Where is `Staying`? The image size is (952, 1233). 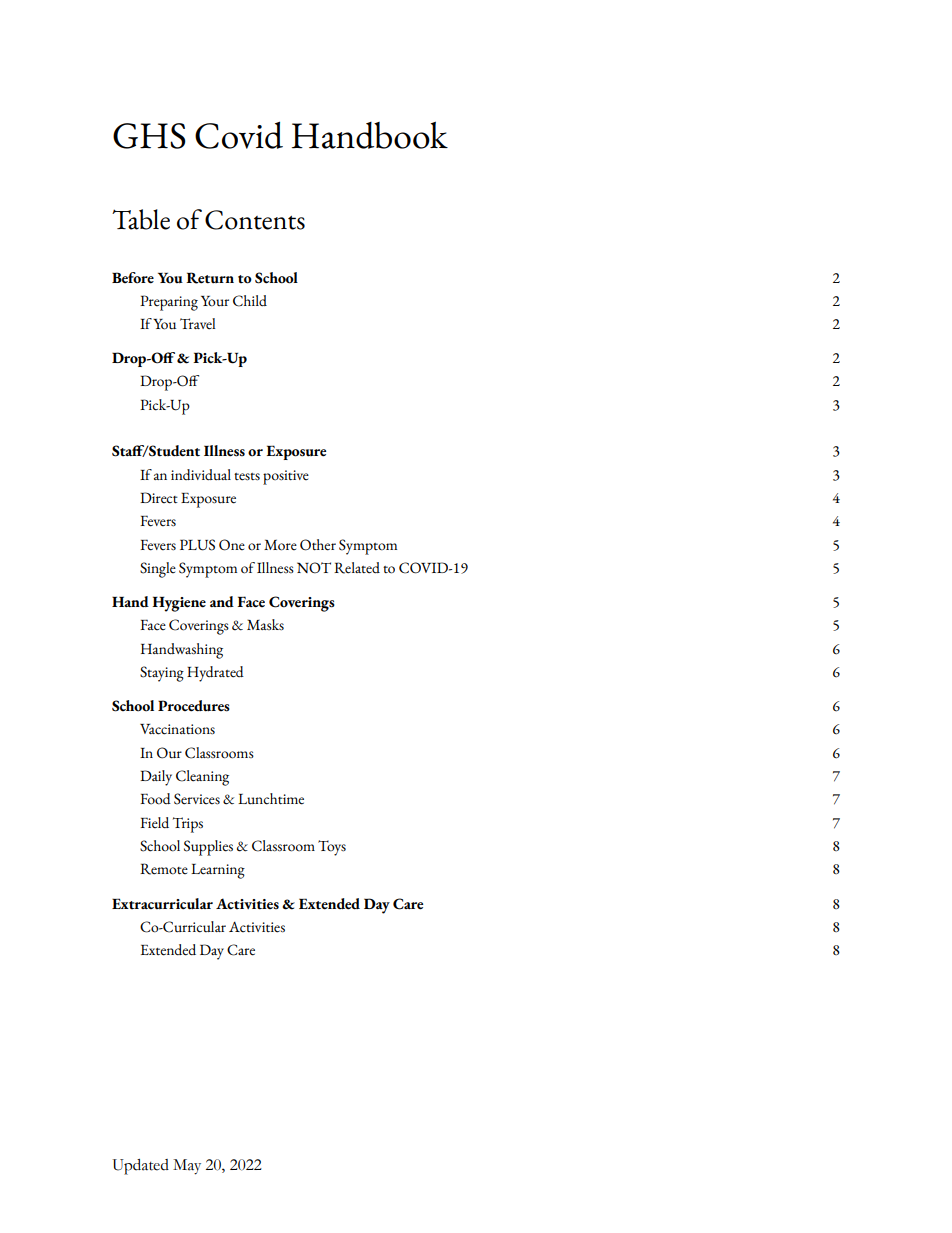 Staying is located at coordinates (162, 674).
